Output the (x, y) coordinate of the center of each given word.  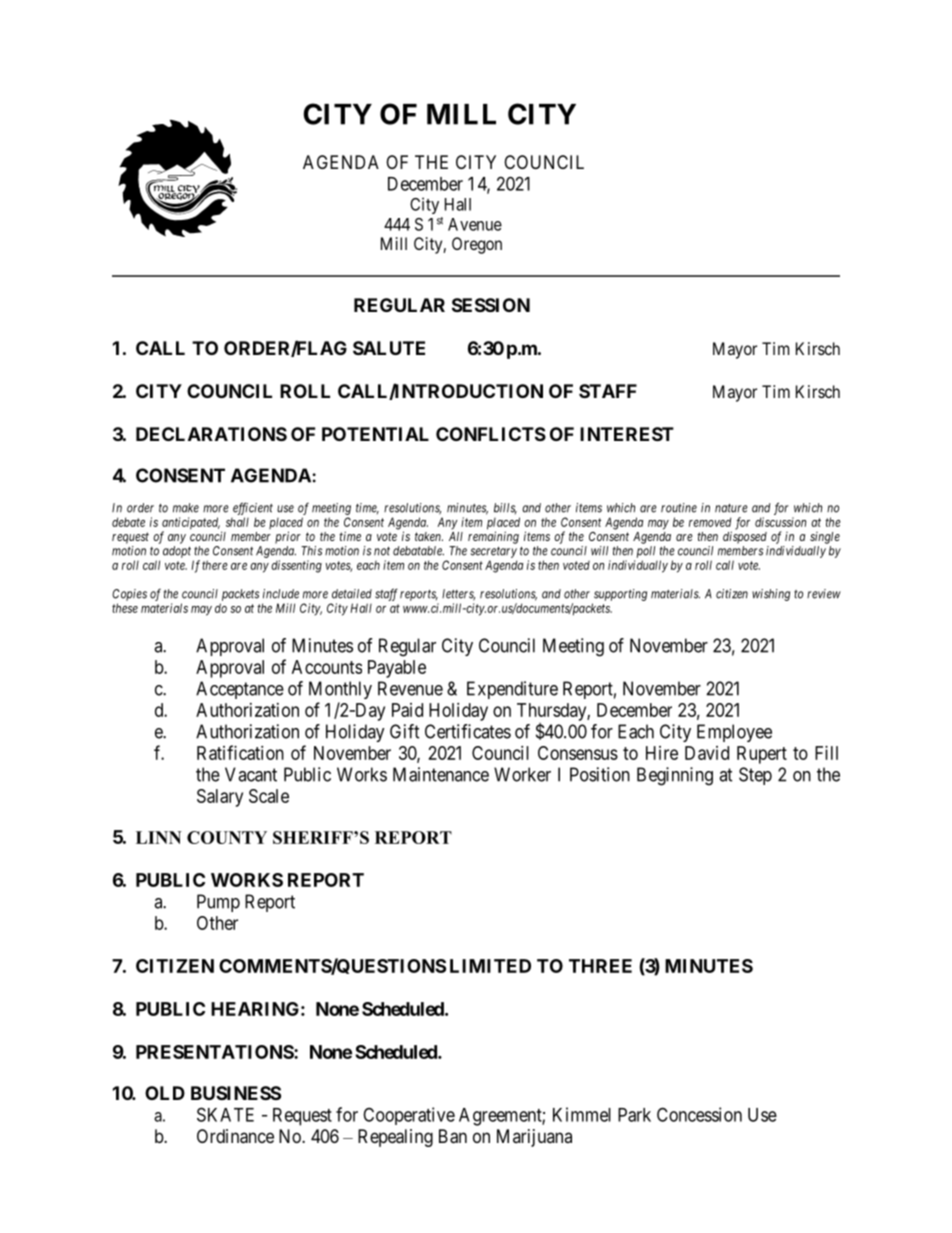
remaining (493, 537)
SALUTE (389, 348)
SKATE (225, 1114)
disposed (745, 537)
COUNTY (227, 837)
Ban (453, 1136)
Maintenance (441, 774)
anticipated (191, 524)
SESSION (491, 305)
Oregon (477, 245)
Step (755, 776)
